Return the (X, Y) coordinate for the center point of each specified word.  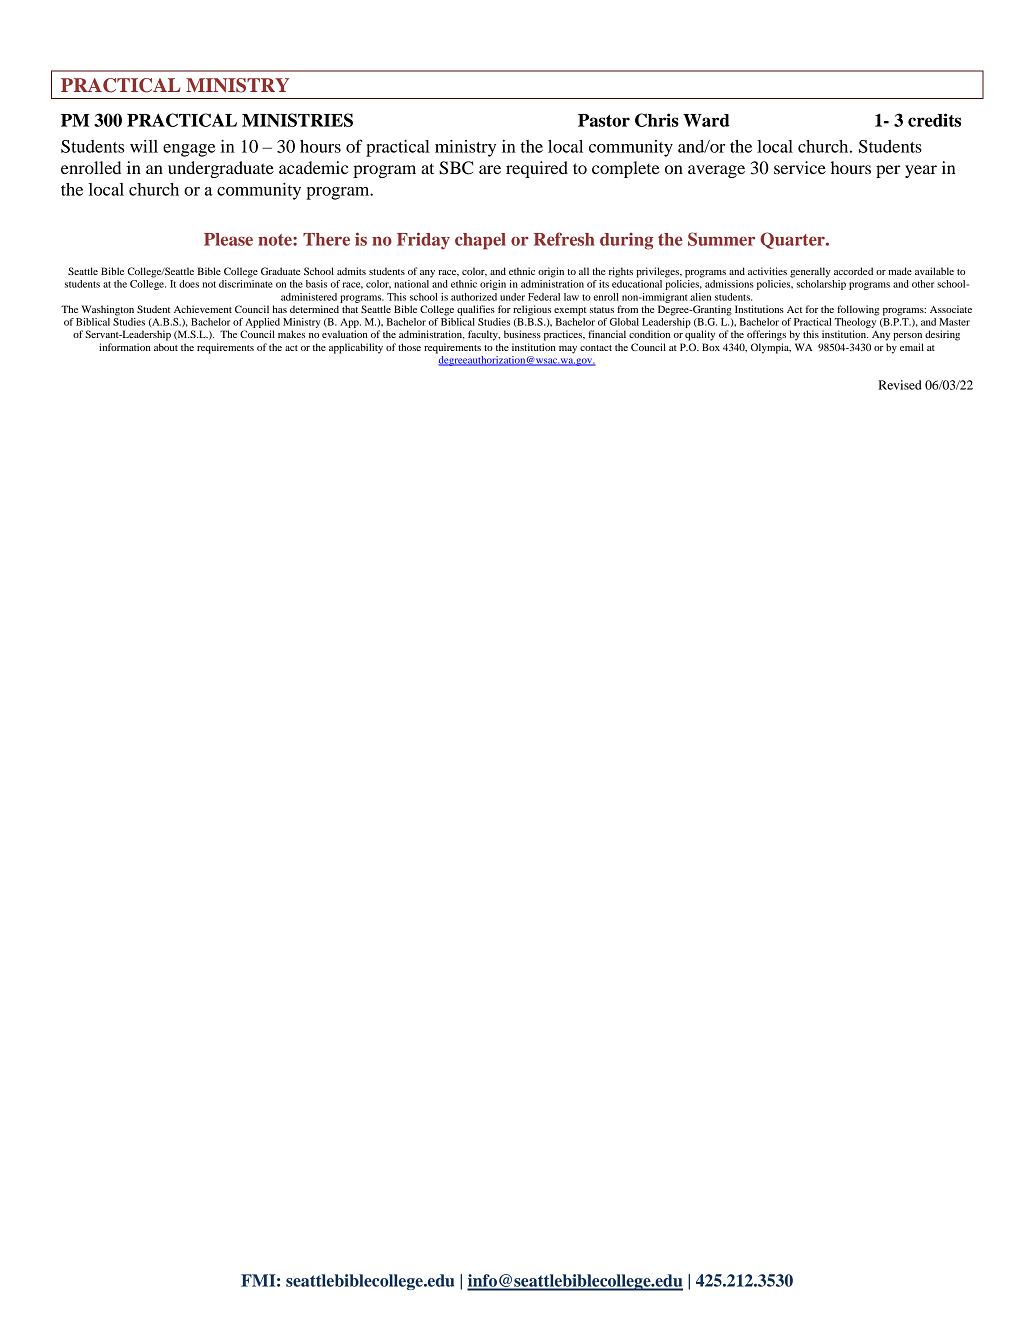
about (166, 347)
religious (532, 310)
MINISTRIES (297, 120)
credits (934, 120)
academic (313, 167)
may (568, 350)
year (921, 171)
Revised (900, 385)
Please (228, 239)
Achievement (203, 309)
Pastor (604, 120)
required (537, 169)
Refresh (564, 239)
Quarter (793, 240)
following (858, 310)
